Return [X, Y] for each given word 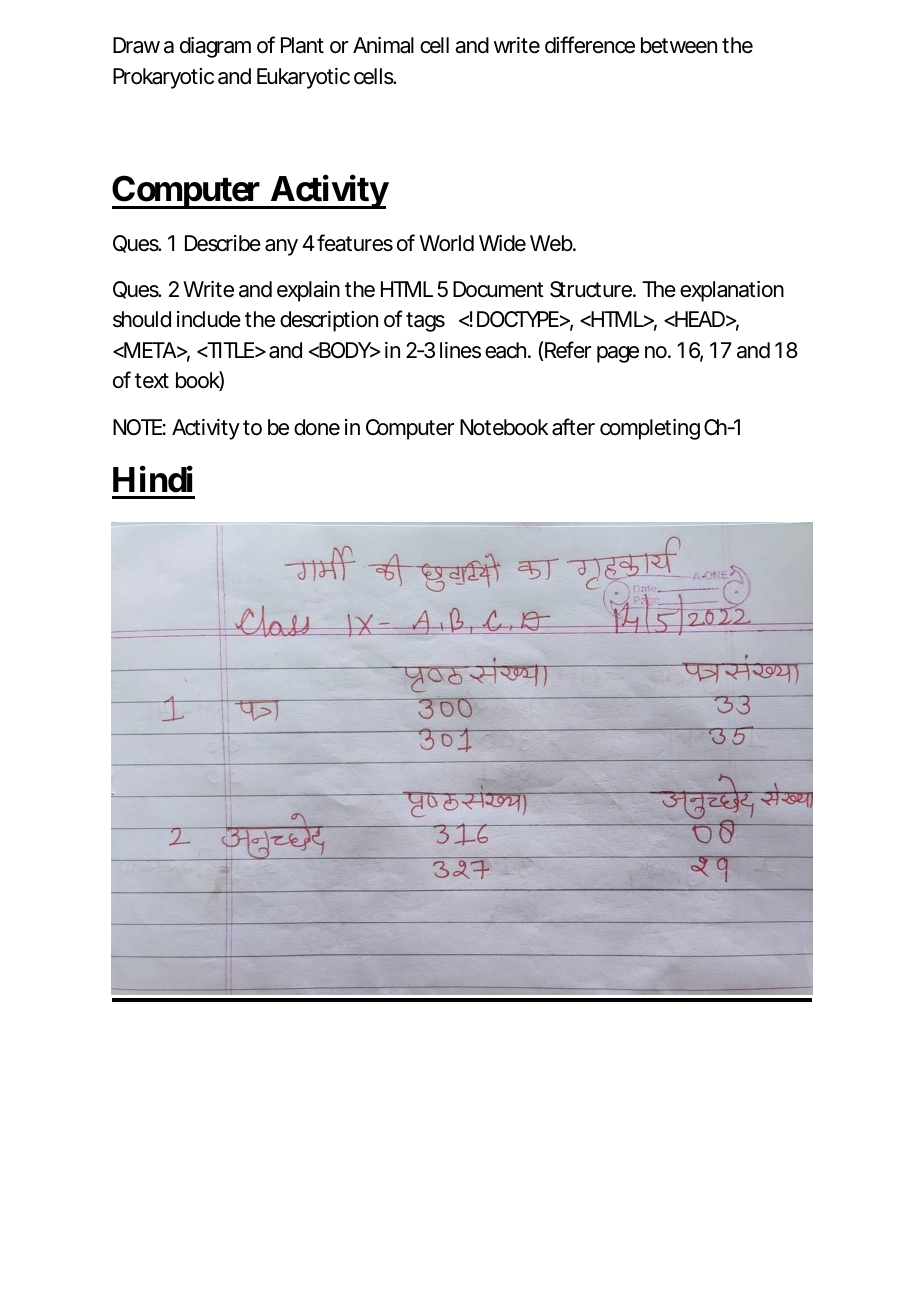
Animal [383, 45]
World [446, 243]
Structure [592, 289]
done [317, 427]
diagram [215, 47]
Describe [223, 243]
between [679, 45]
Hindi [153, 479]
